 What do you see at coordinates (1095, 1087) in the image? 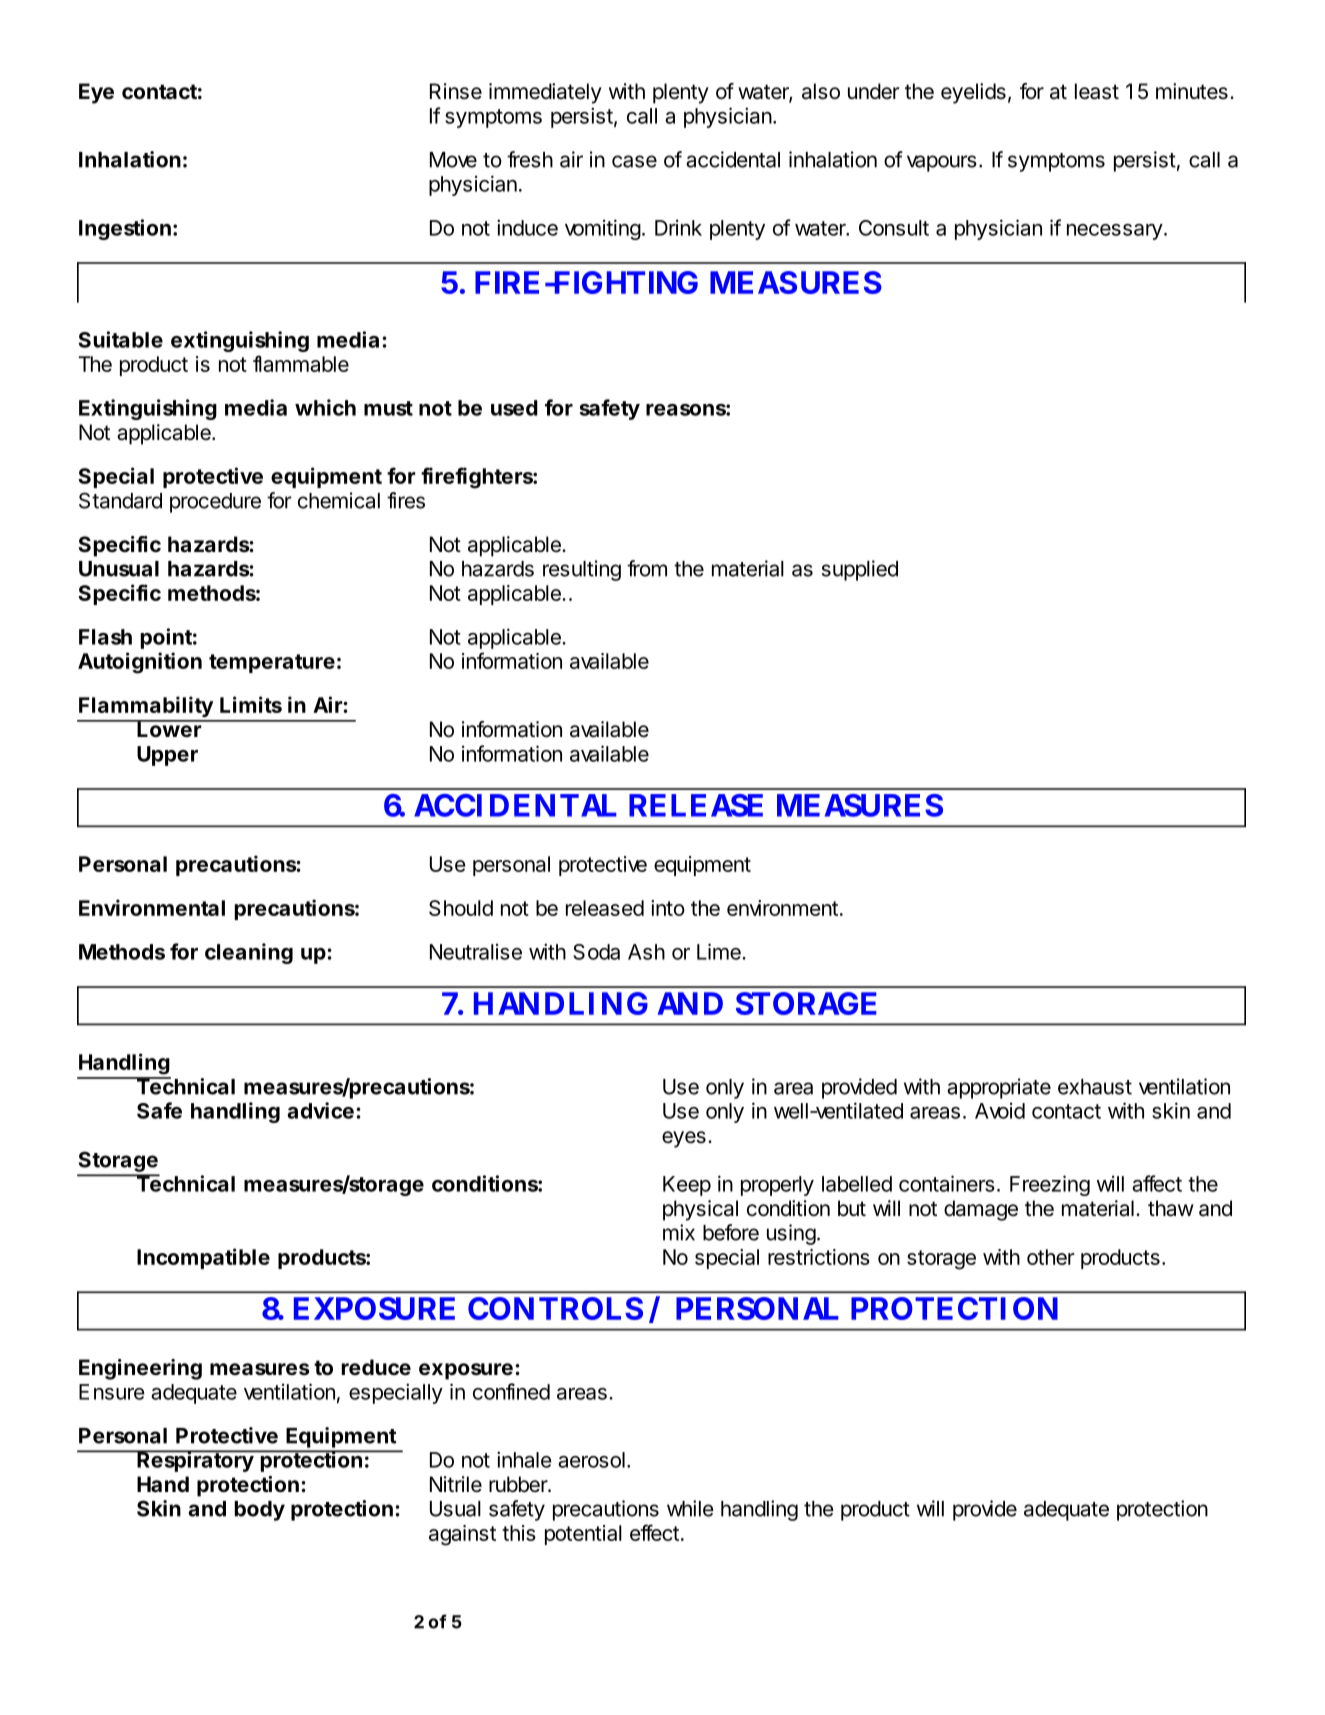
I see `exhaust` at bounding box center [1095, 1087].
